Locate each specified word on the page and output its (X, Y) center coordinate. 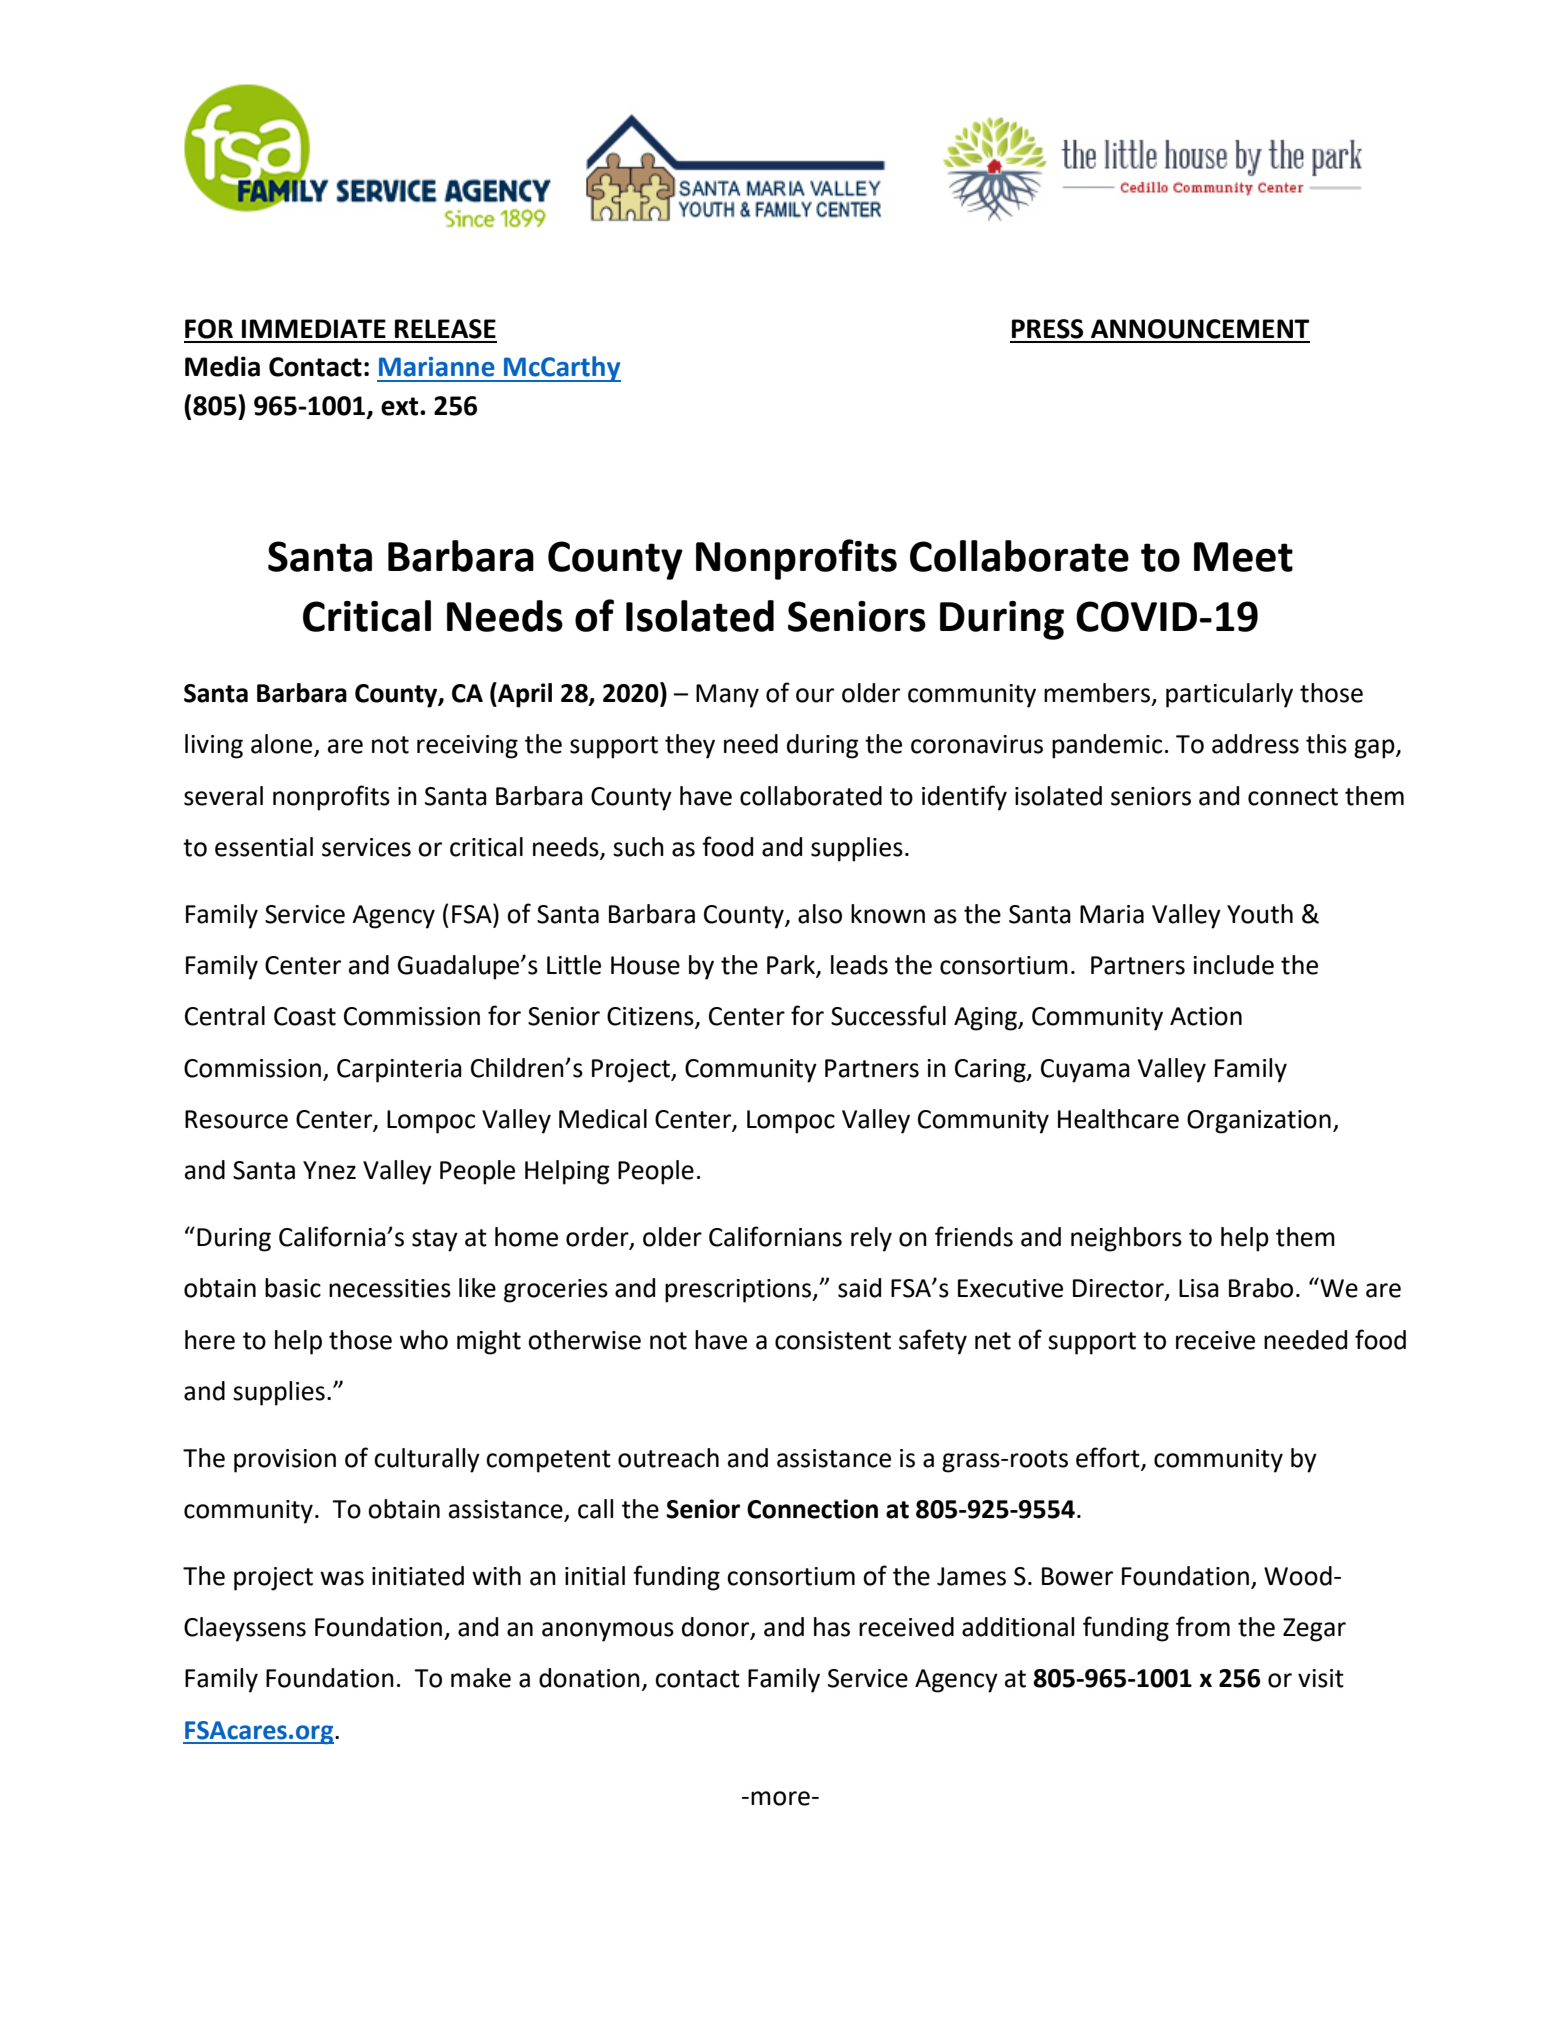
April (524, 695)
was (342, 1578)
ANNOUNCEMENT (1200, 329)
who (424, 1340)
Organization (1259, 1122)
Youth (1260, 914)
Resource (236, 1119)
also (820, 914)
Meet (1243, 557)
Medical (603, 1119)
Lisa (1199, 1288)
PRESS (1047, 329)
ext (401, 406)
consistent (833, 1340)
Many (727, 696)
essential (264, 847)
